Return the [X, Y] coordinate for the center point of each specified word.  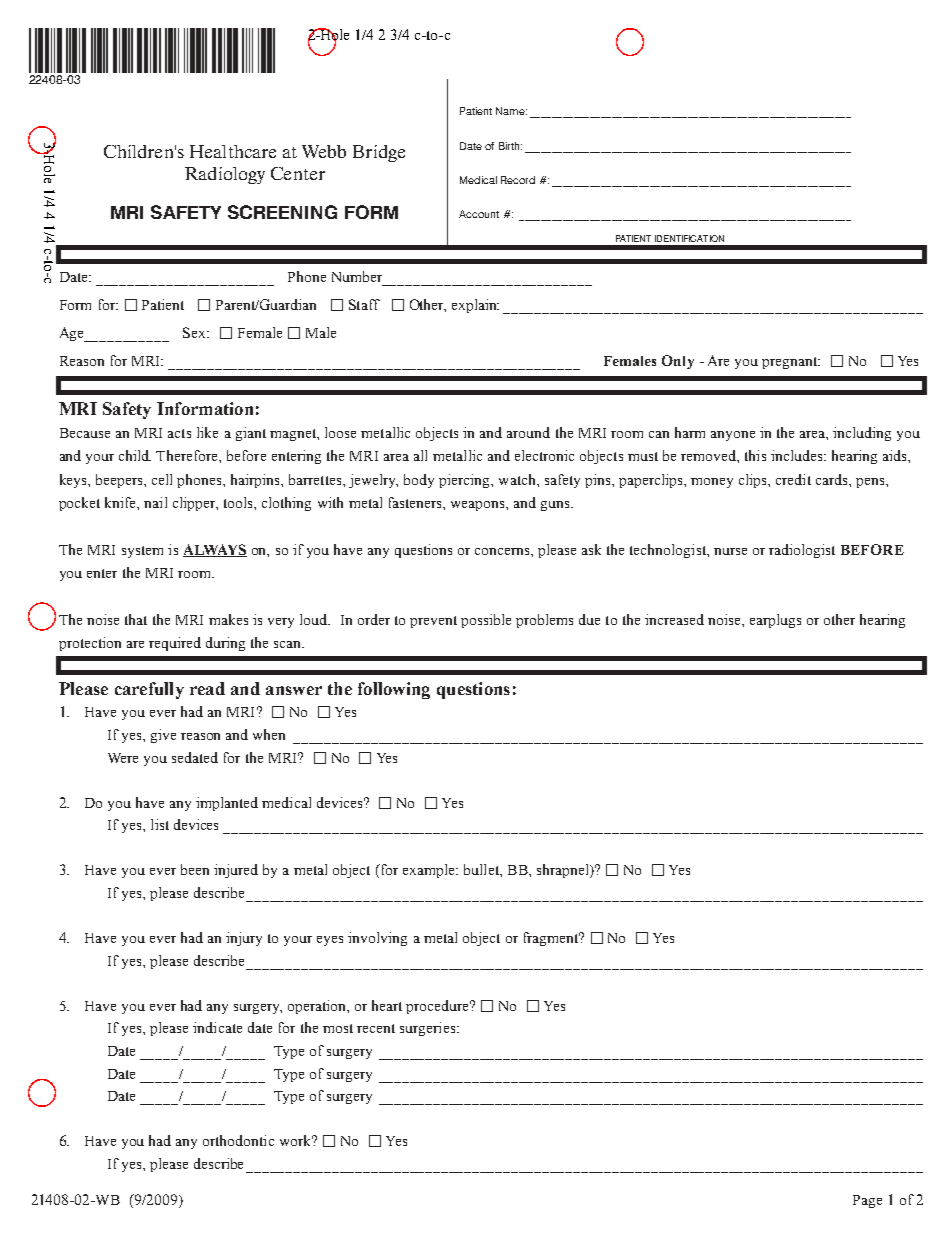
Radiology [225, 175]
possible [486, 621]
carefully [149, 690]
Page [867, 1201]
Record [518, 180]
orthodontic [238, 1140]
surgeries [429, 1029]
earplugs [775, 621]
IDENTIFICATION [689, 238]
